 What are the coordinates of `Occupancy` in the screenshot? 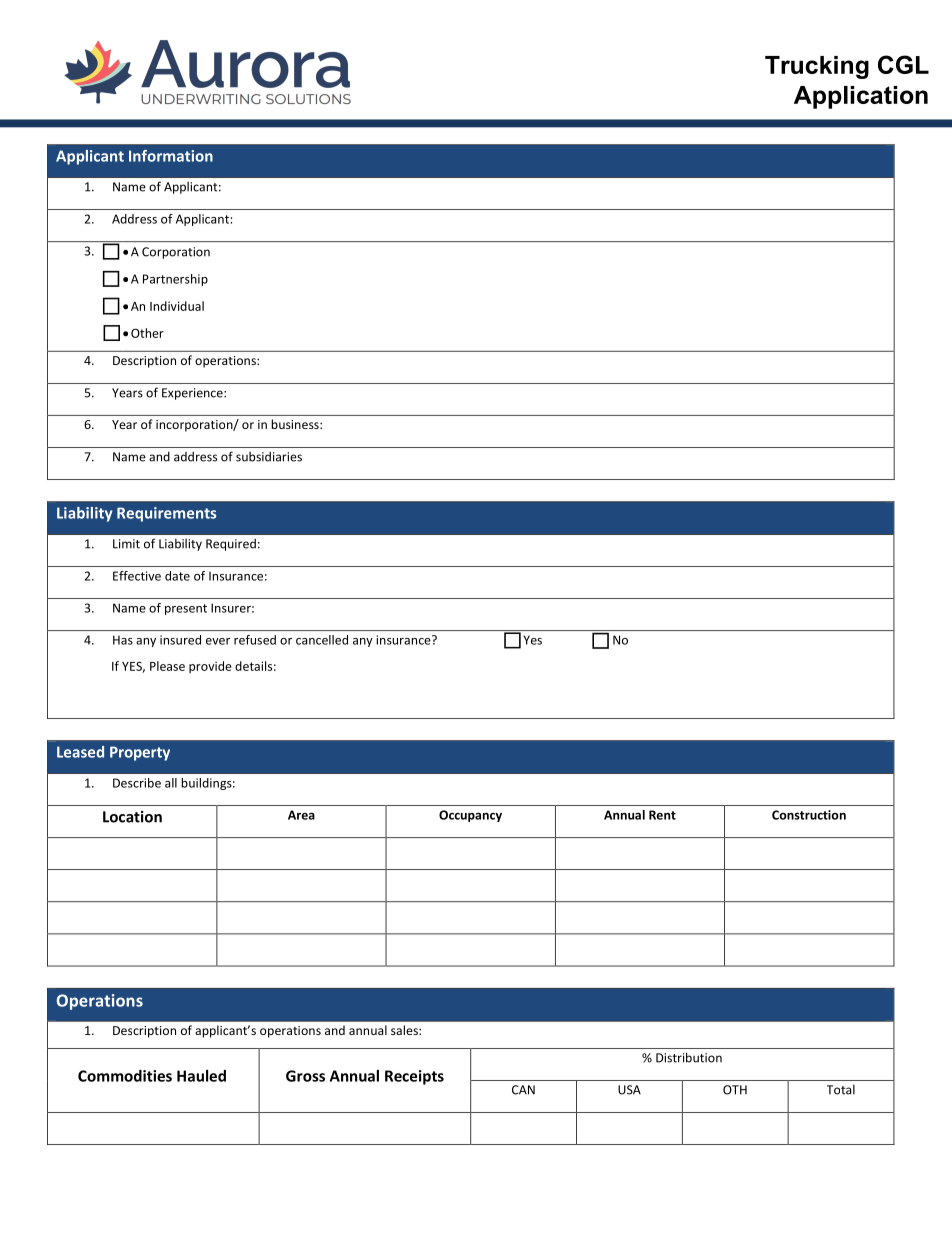 It's located at (470, 816).
